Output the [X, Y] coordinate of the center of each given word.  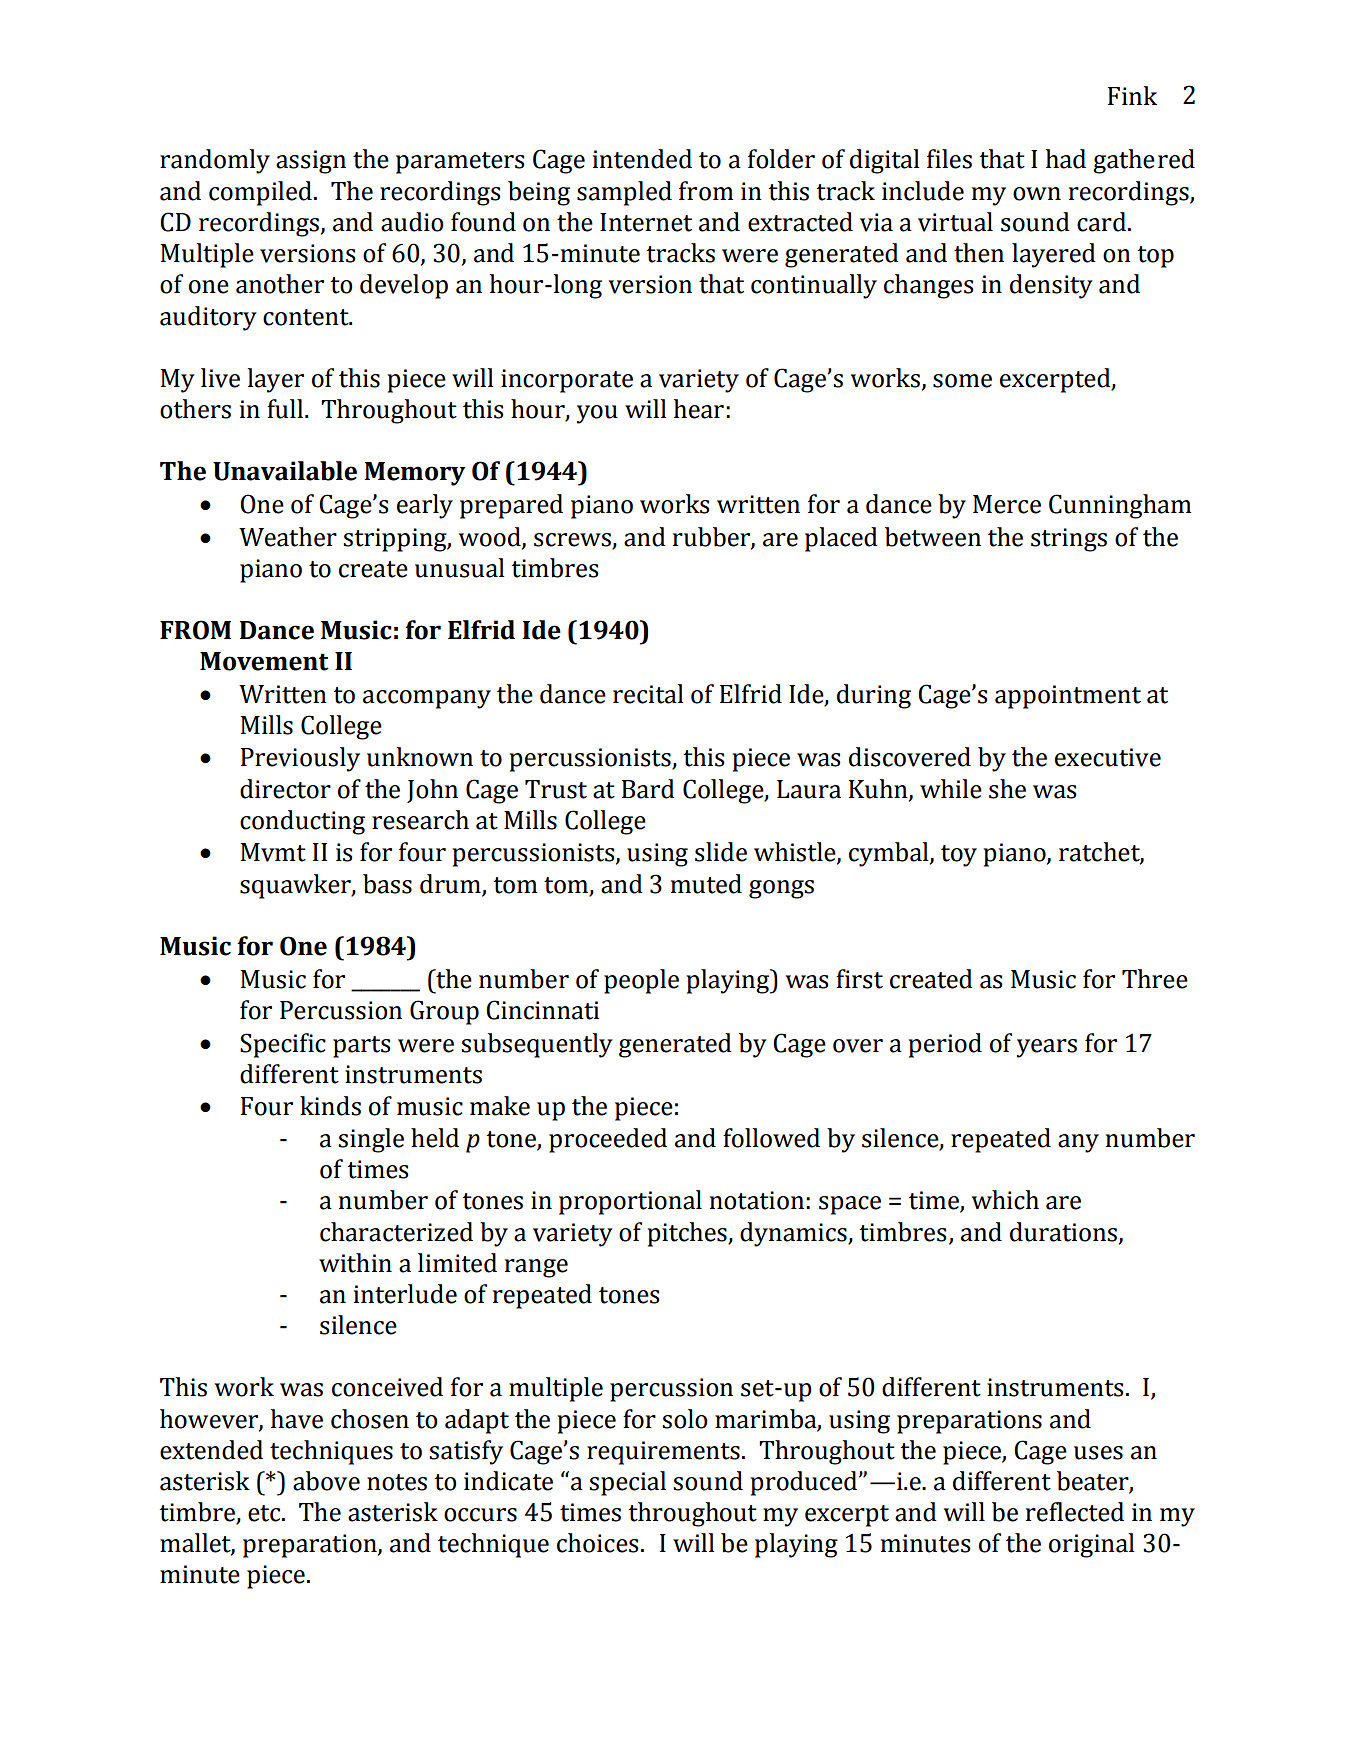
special [627, 1483]
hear [699, 409]
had [1066, 159]
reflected [1075, 1512]
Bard [648, 789]
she [1007, 789]
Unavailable [285, 471]
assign [311, 162]
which [1005, 1200]
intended [642, 159]
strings [1069, 540]
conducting [302, 822]
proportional [630, 1202]
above [326, 1481]
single [371, 1140]
